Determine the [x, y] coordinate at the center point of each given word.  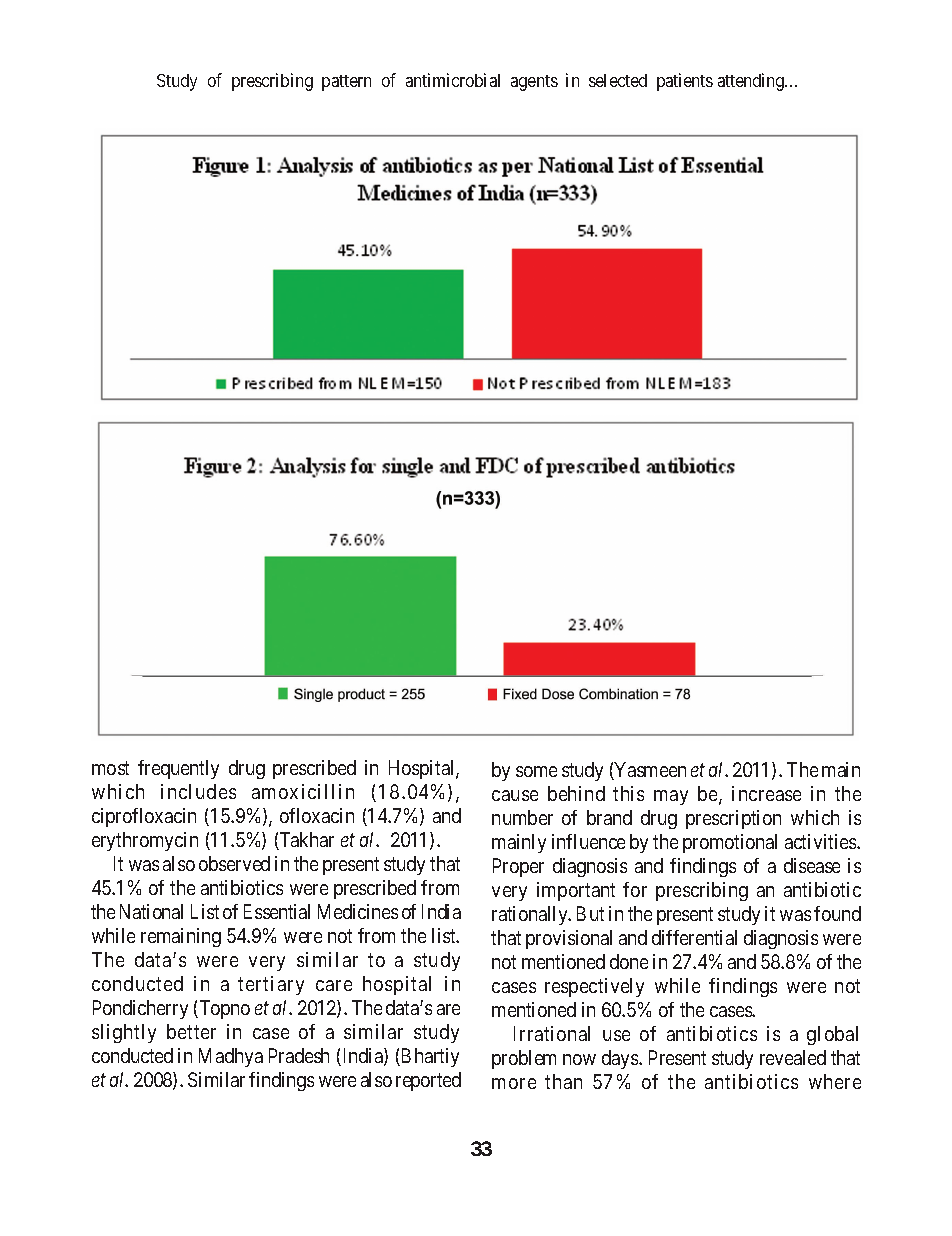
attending [752, 82]
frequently [178, 769]
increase [766, 793]
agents [534, 83]
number [522, 817]
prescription [733, 819]
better [191, 1031]
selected [618, 80]
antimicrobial [453, 80]
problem [524, 1059]
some [536, 771]
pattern [346, 83]
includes [198, 791]
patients [685, 82]
